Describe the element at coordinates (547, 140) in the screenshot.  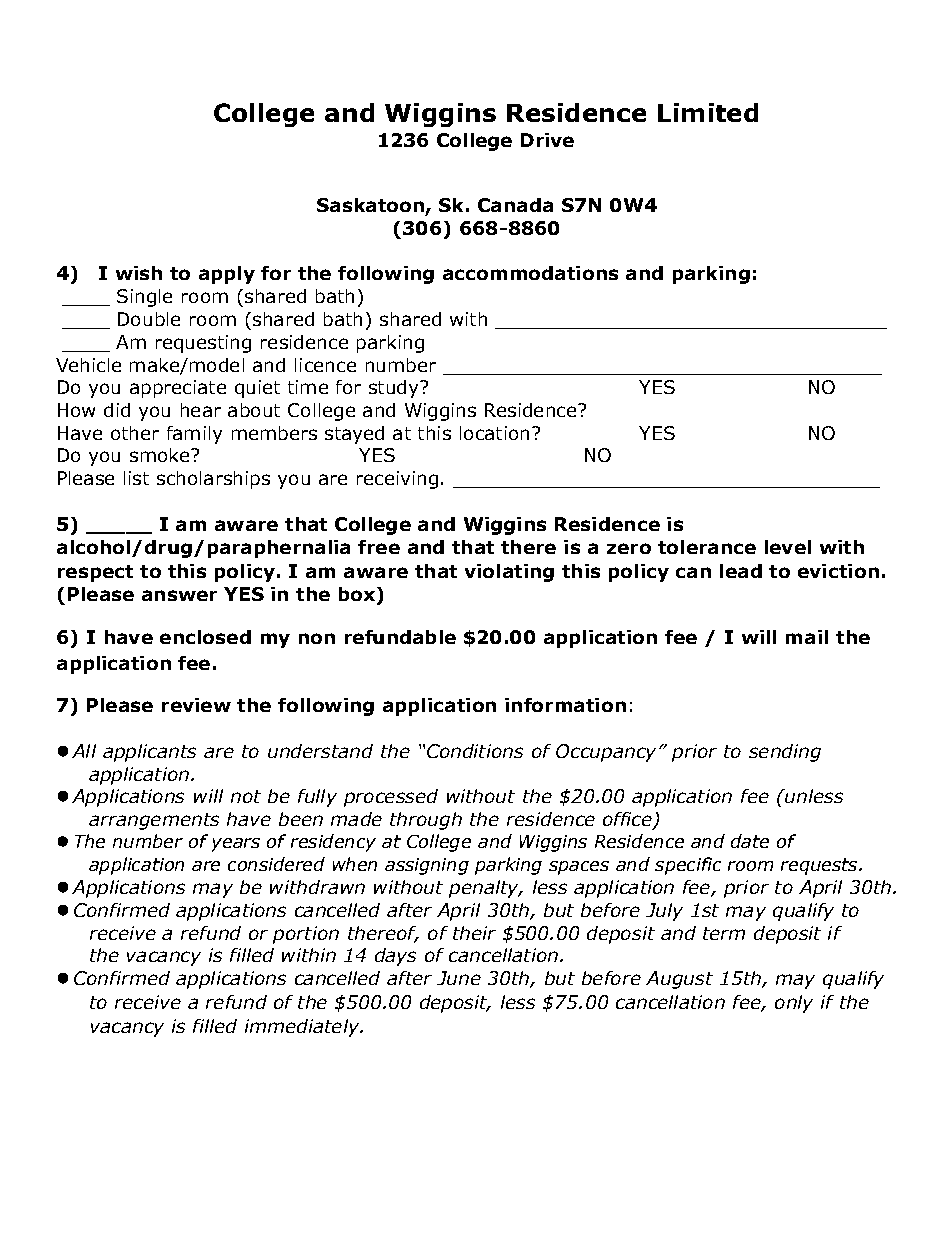
I see `Drive` at that location.
